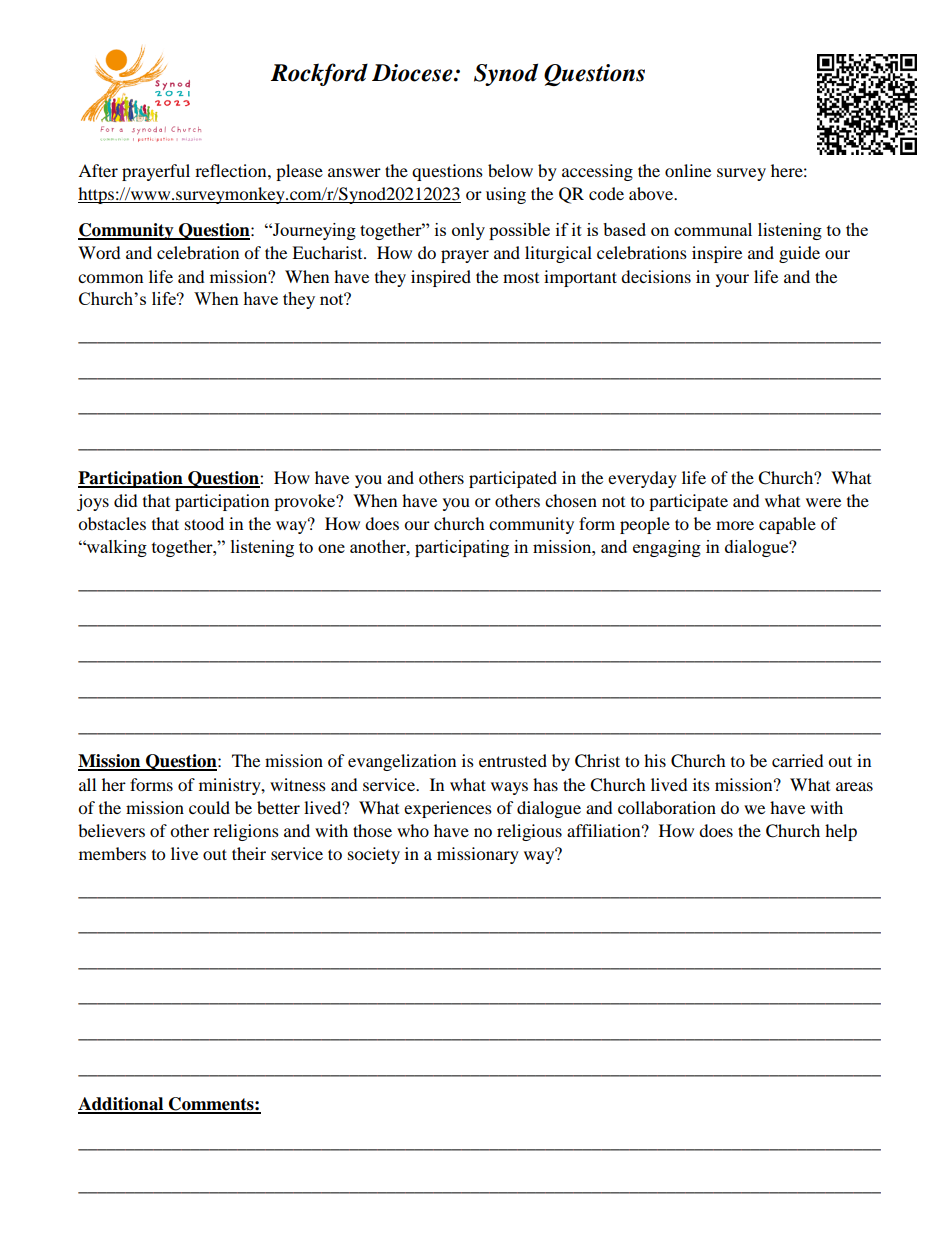 The width and height of the page is (952, 1233). I want to click on carried, so click(798, 760).
